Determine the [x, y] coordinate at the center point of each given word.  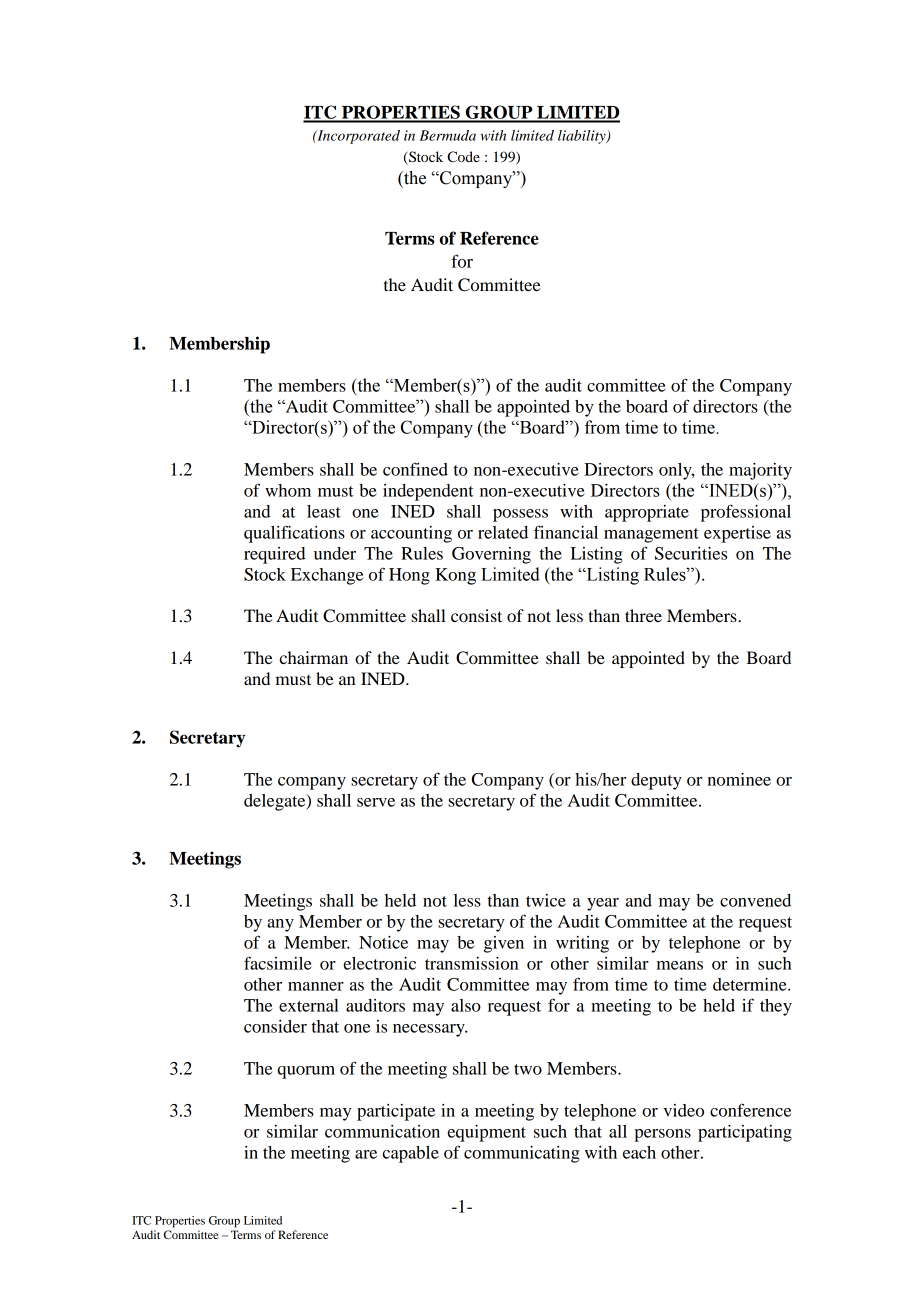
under [335, 553]
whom [288, 490]
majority [760, 471]
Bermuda [447, 135]
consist [476, 615]
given [504, 944]
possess [520, 515]
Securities [691, 553]
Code [463, 157]
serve [376, 802]
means [680, 965]
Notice [383, 942]
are [366, 1154]
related [503, 532]
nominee [739, 779]
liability [583, 137]
